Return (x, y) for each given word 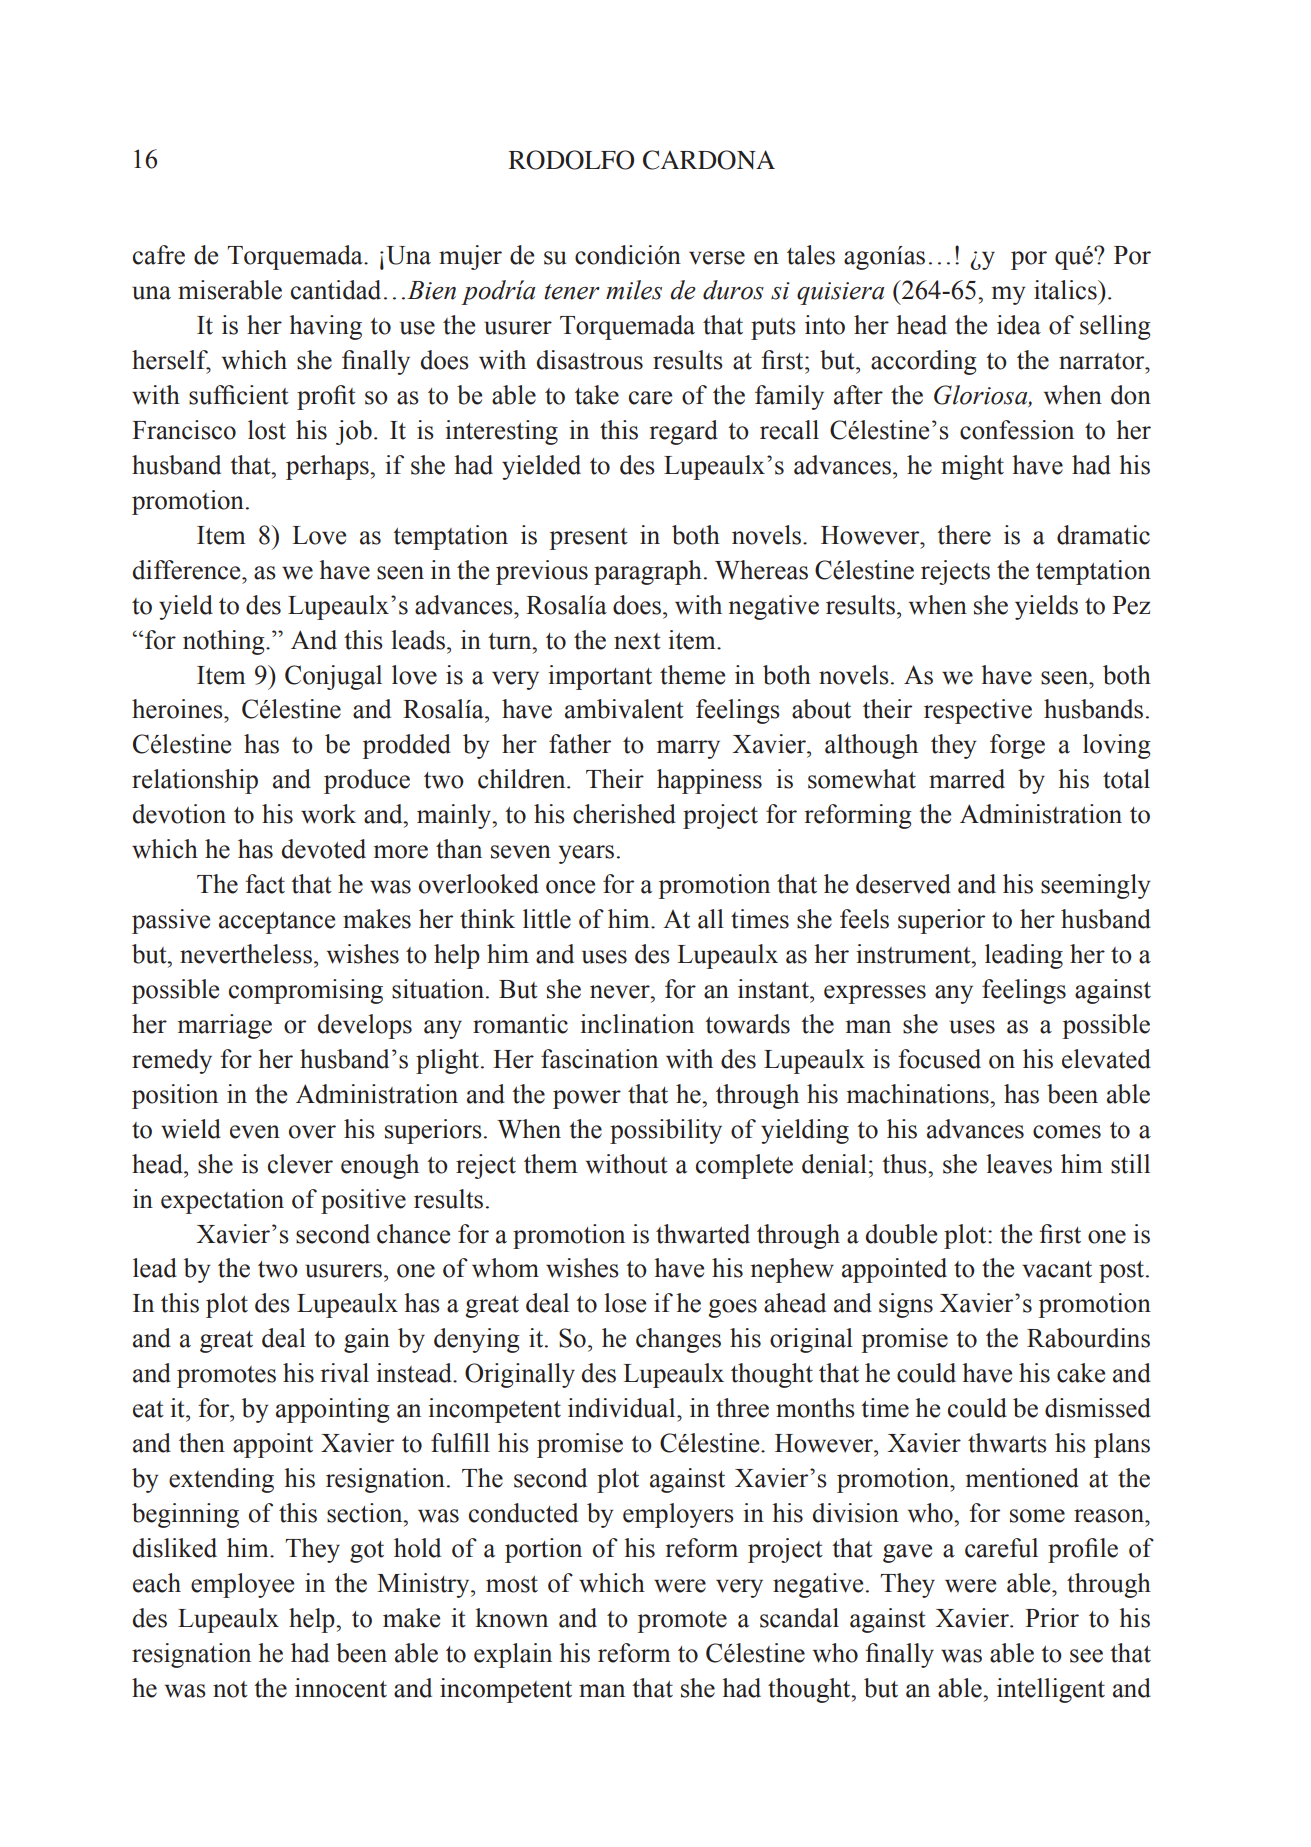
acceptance (277, 923)
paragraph (648, 572)
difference (188, 570)
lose (625, 1303)
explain (513, 1655)
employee (242, 1585)
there (964, 535)
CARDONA (709, 160)
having (325, 327)
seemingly (1096, 886)
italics (1066, 290)
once (570, 887)
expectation (222, 1201)
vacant (1057, 1269)
